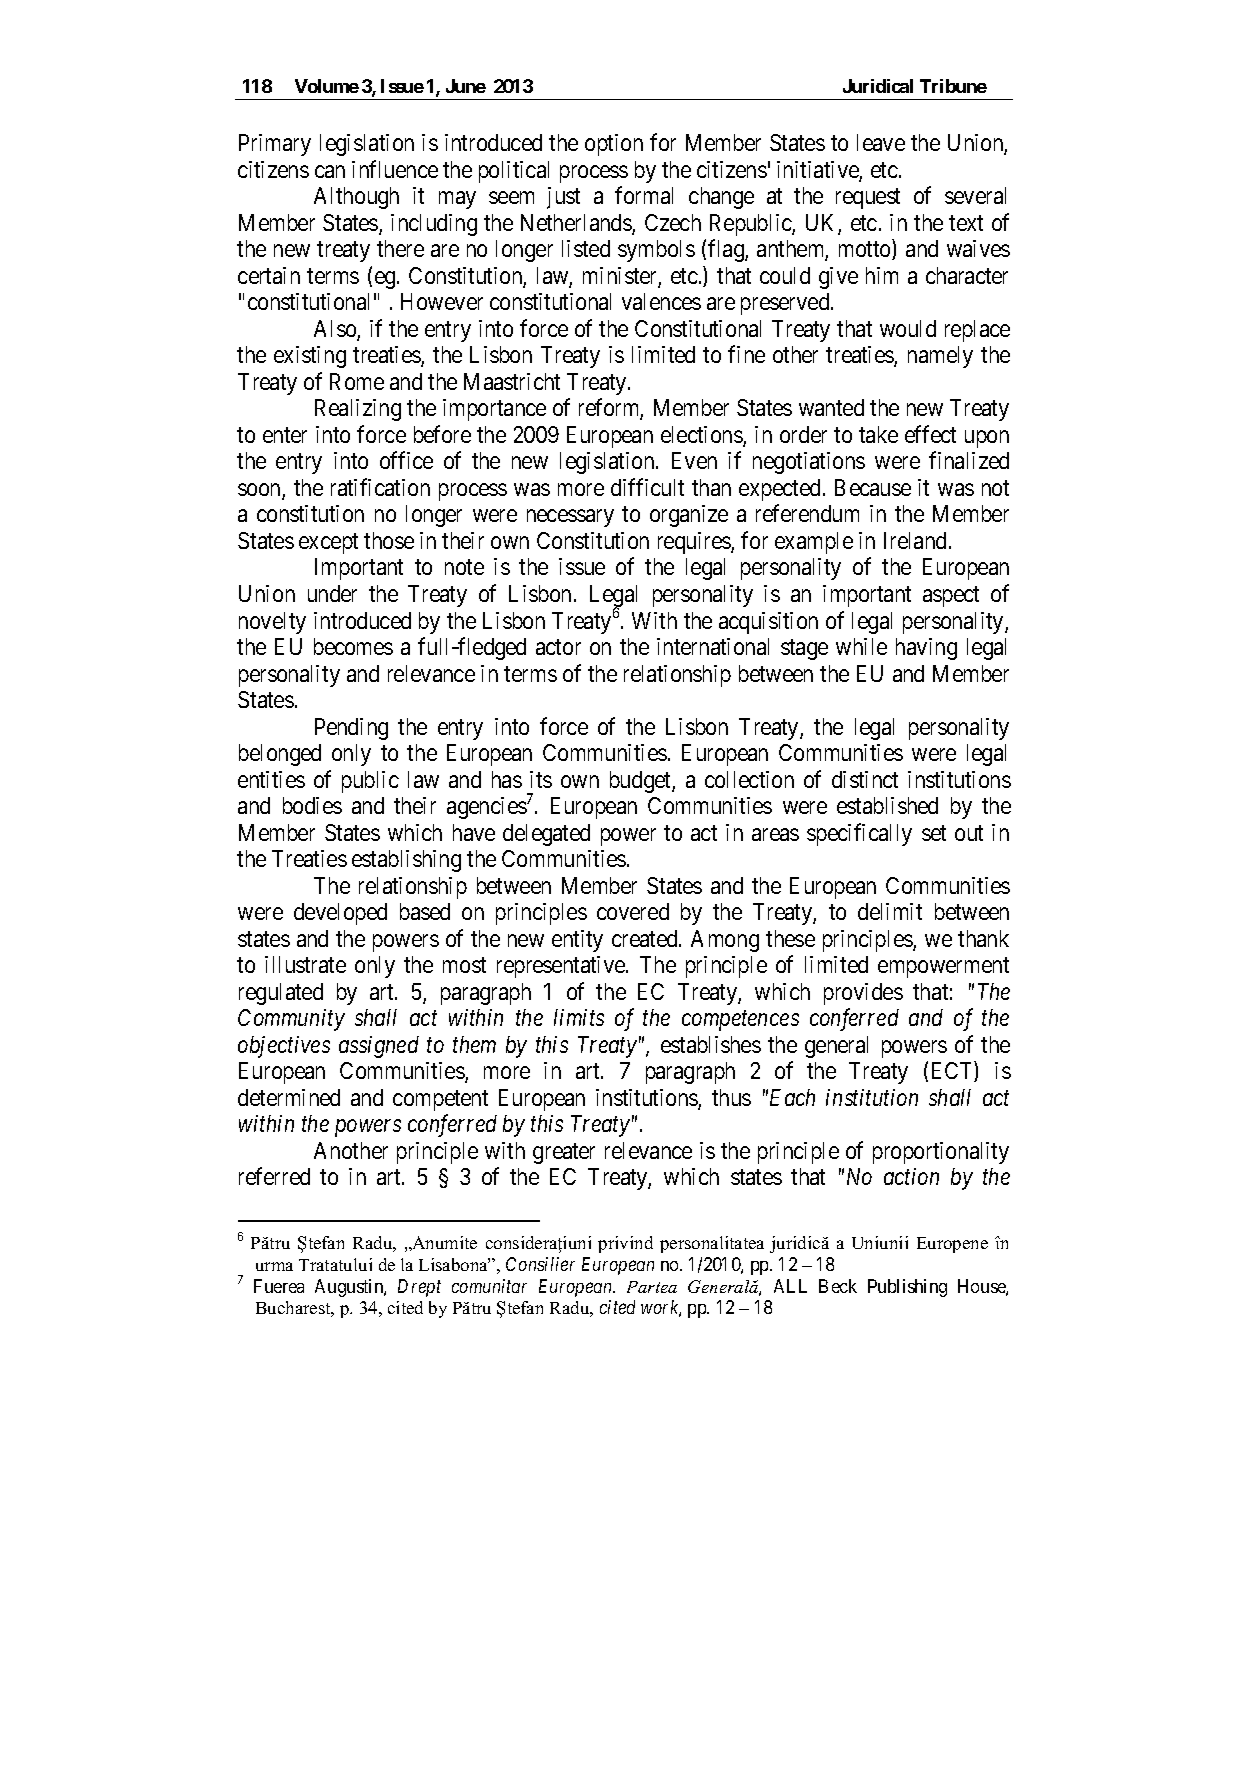  What do you see at coordinates (564, 1154) in the page?
I see `greater` at bounding box center [564, 1154].
